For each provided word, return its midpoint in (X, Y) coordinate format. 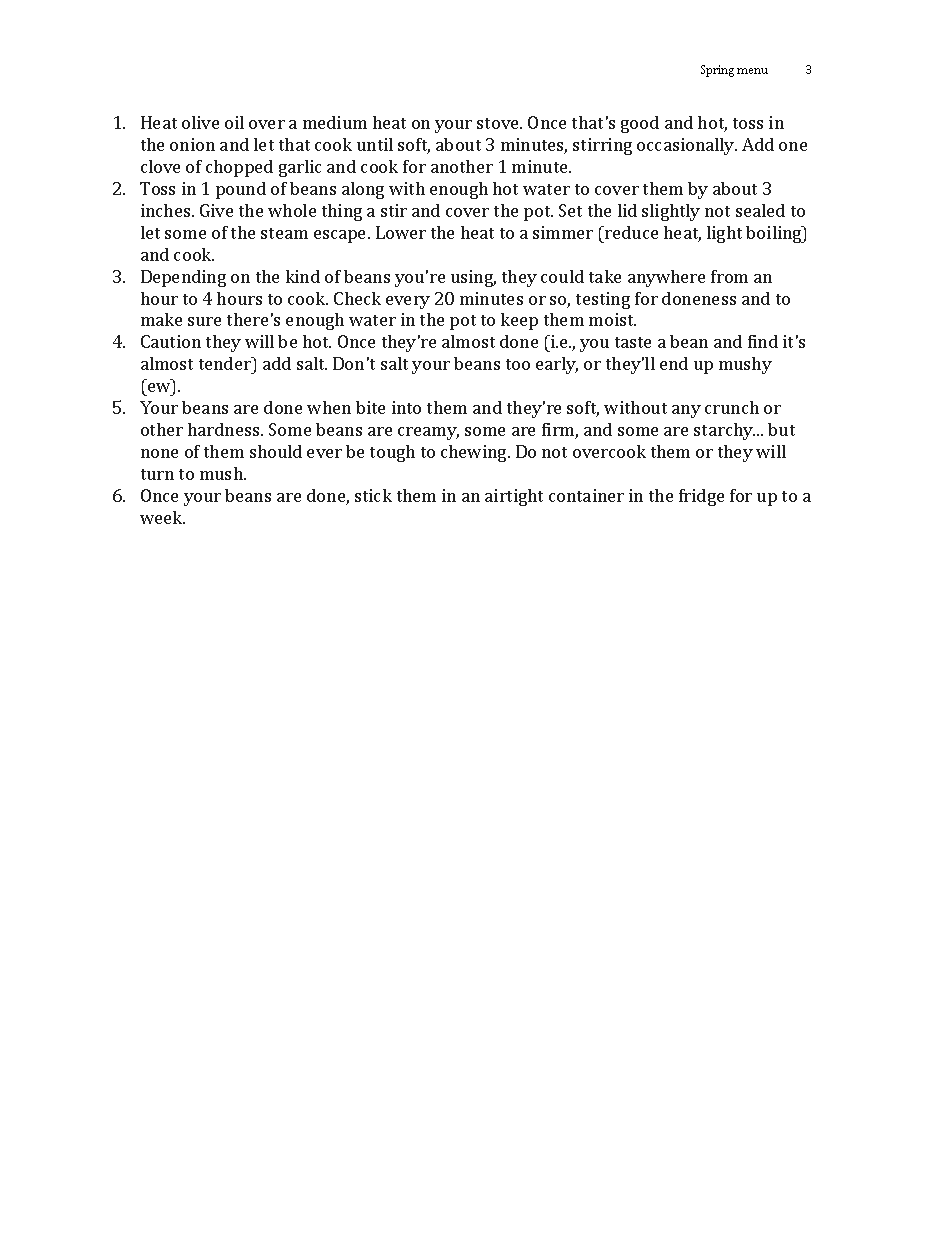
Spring (717, 71)
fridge (701, 497)
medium (335, 122)
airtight (514, 497)
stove (499, 123)
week (162, 517)
